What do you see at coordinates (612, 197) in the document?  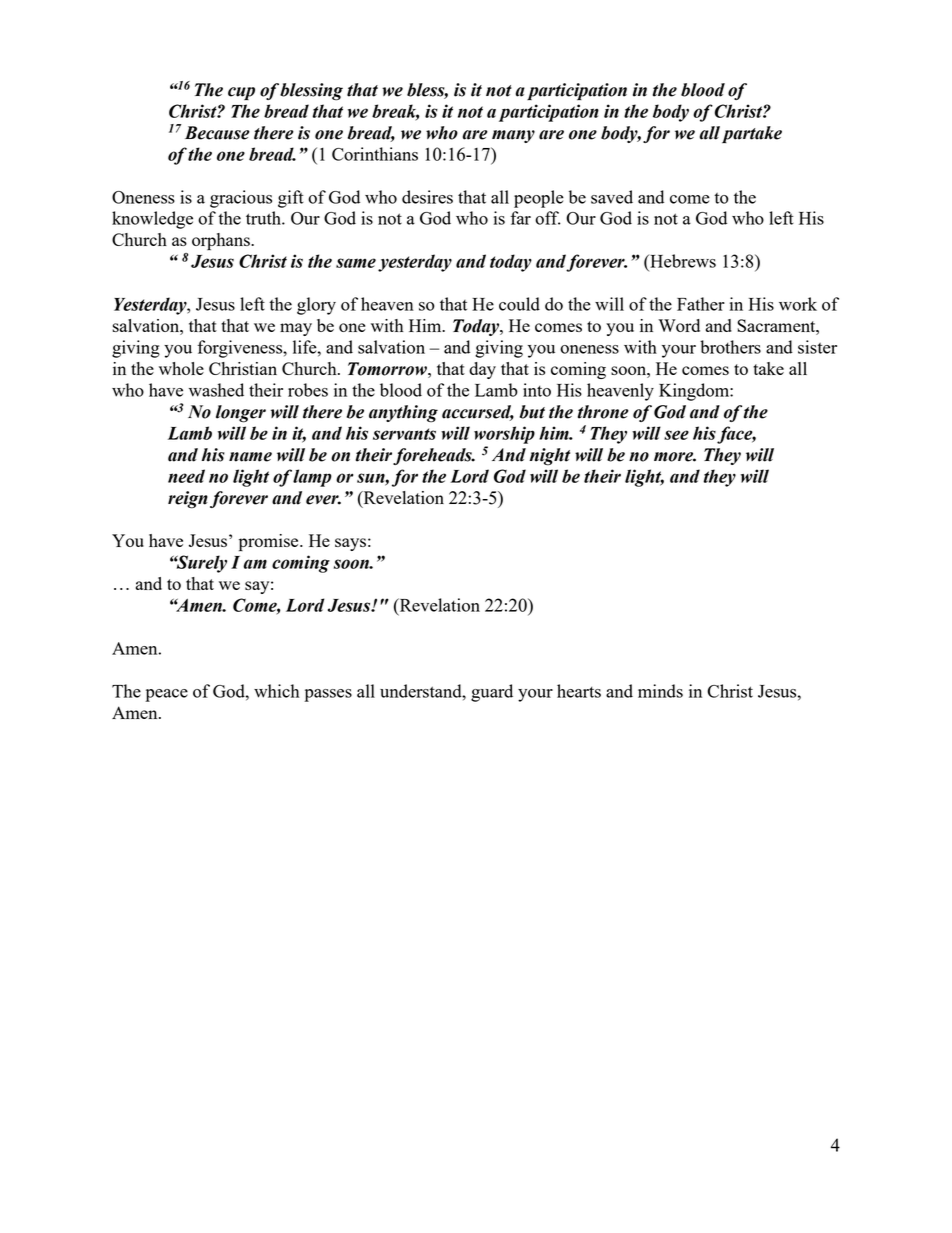 I see `saved` at bounding box center [612, 197].
